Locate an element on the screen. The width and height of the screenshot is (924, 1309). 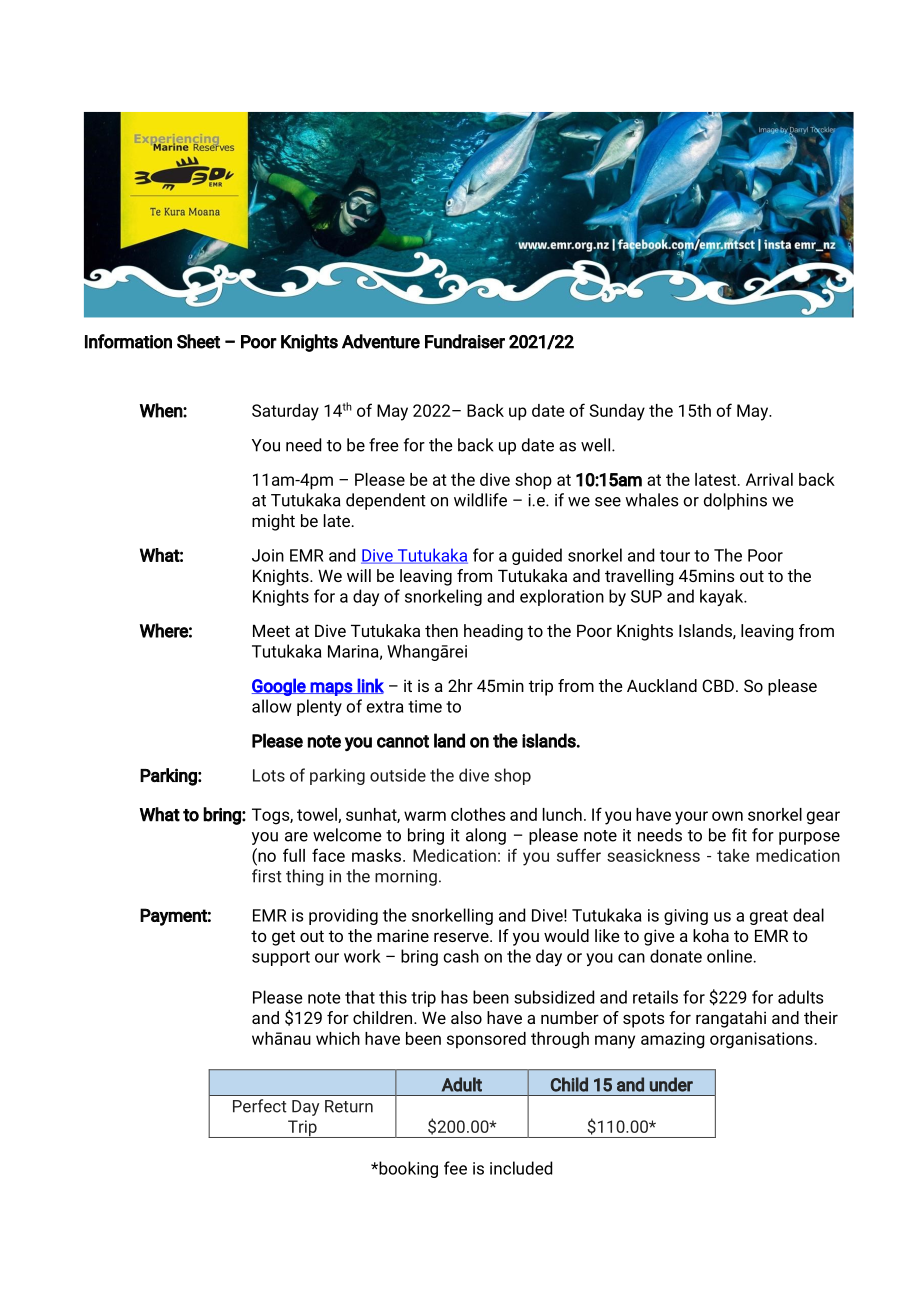
Sunday is located at coordinates (617, 412).
